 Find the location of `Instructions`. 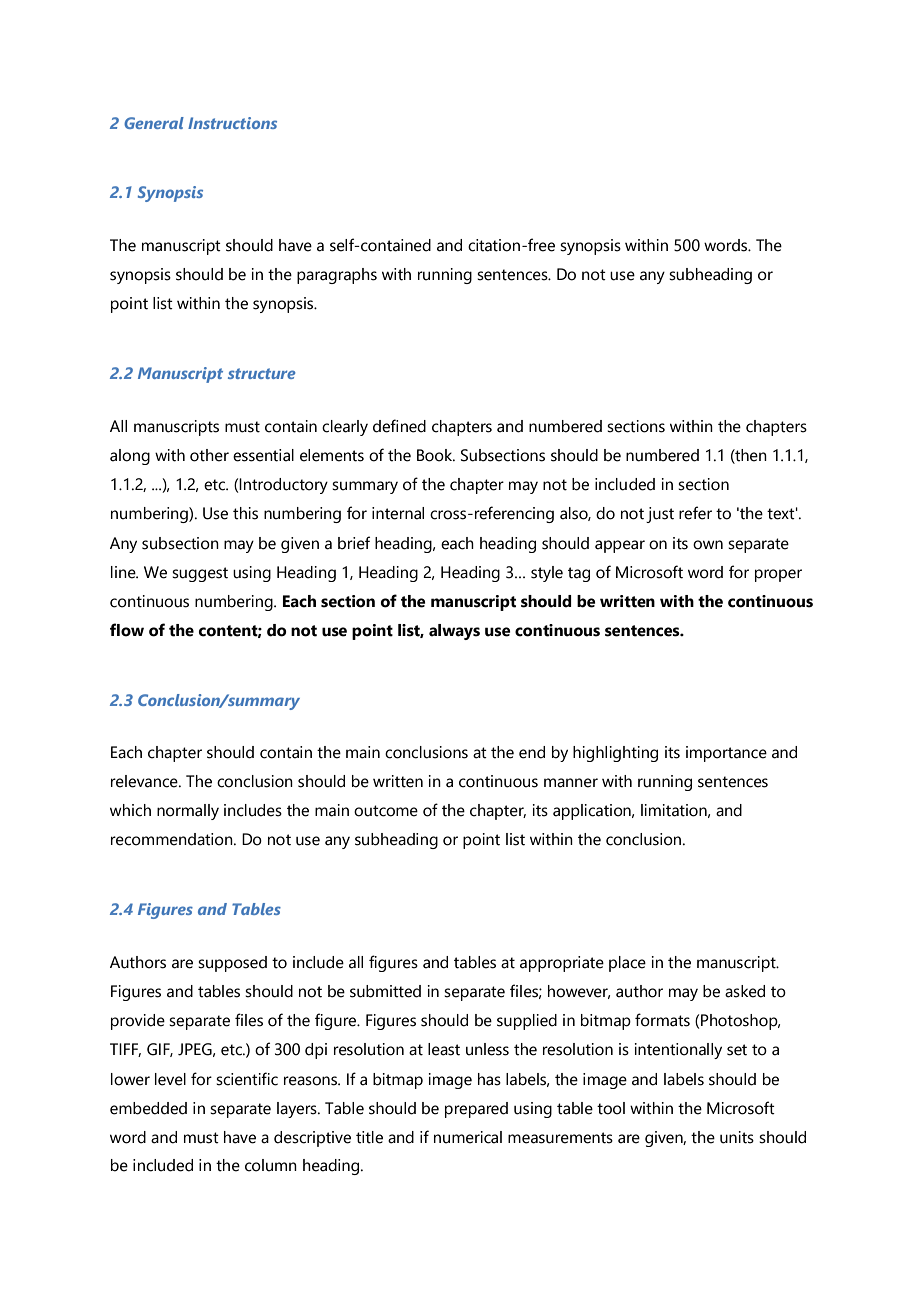

Instructions is located at coordinates (232, 123).
